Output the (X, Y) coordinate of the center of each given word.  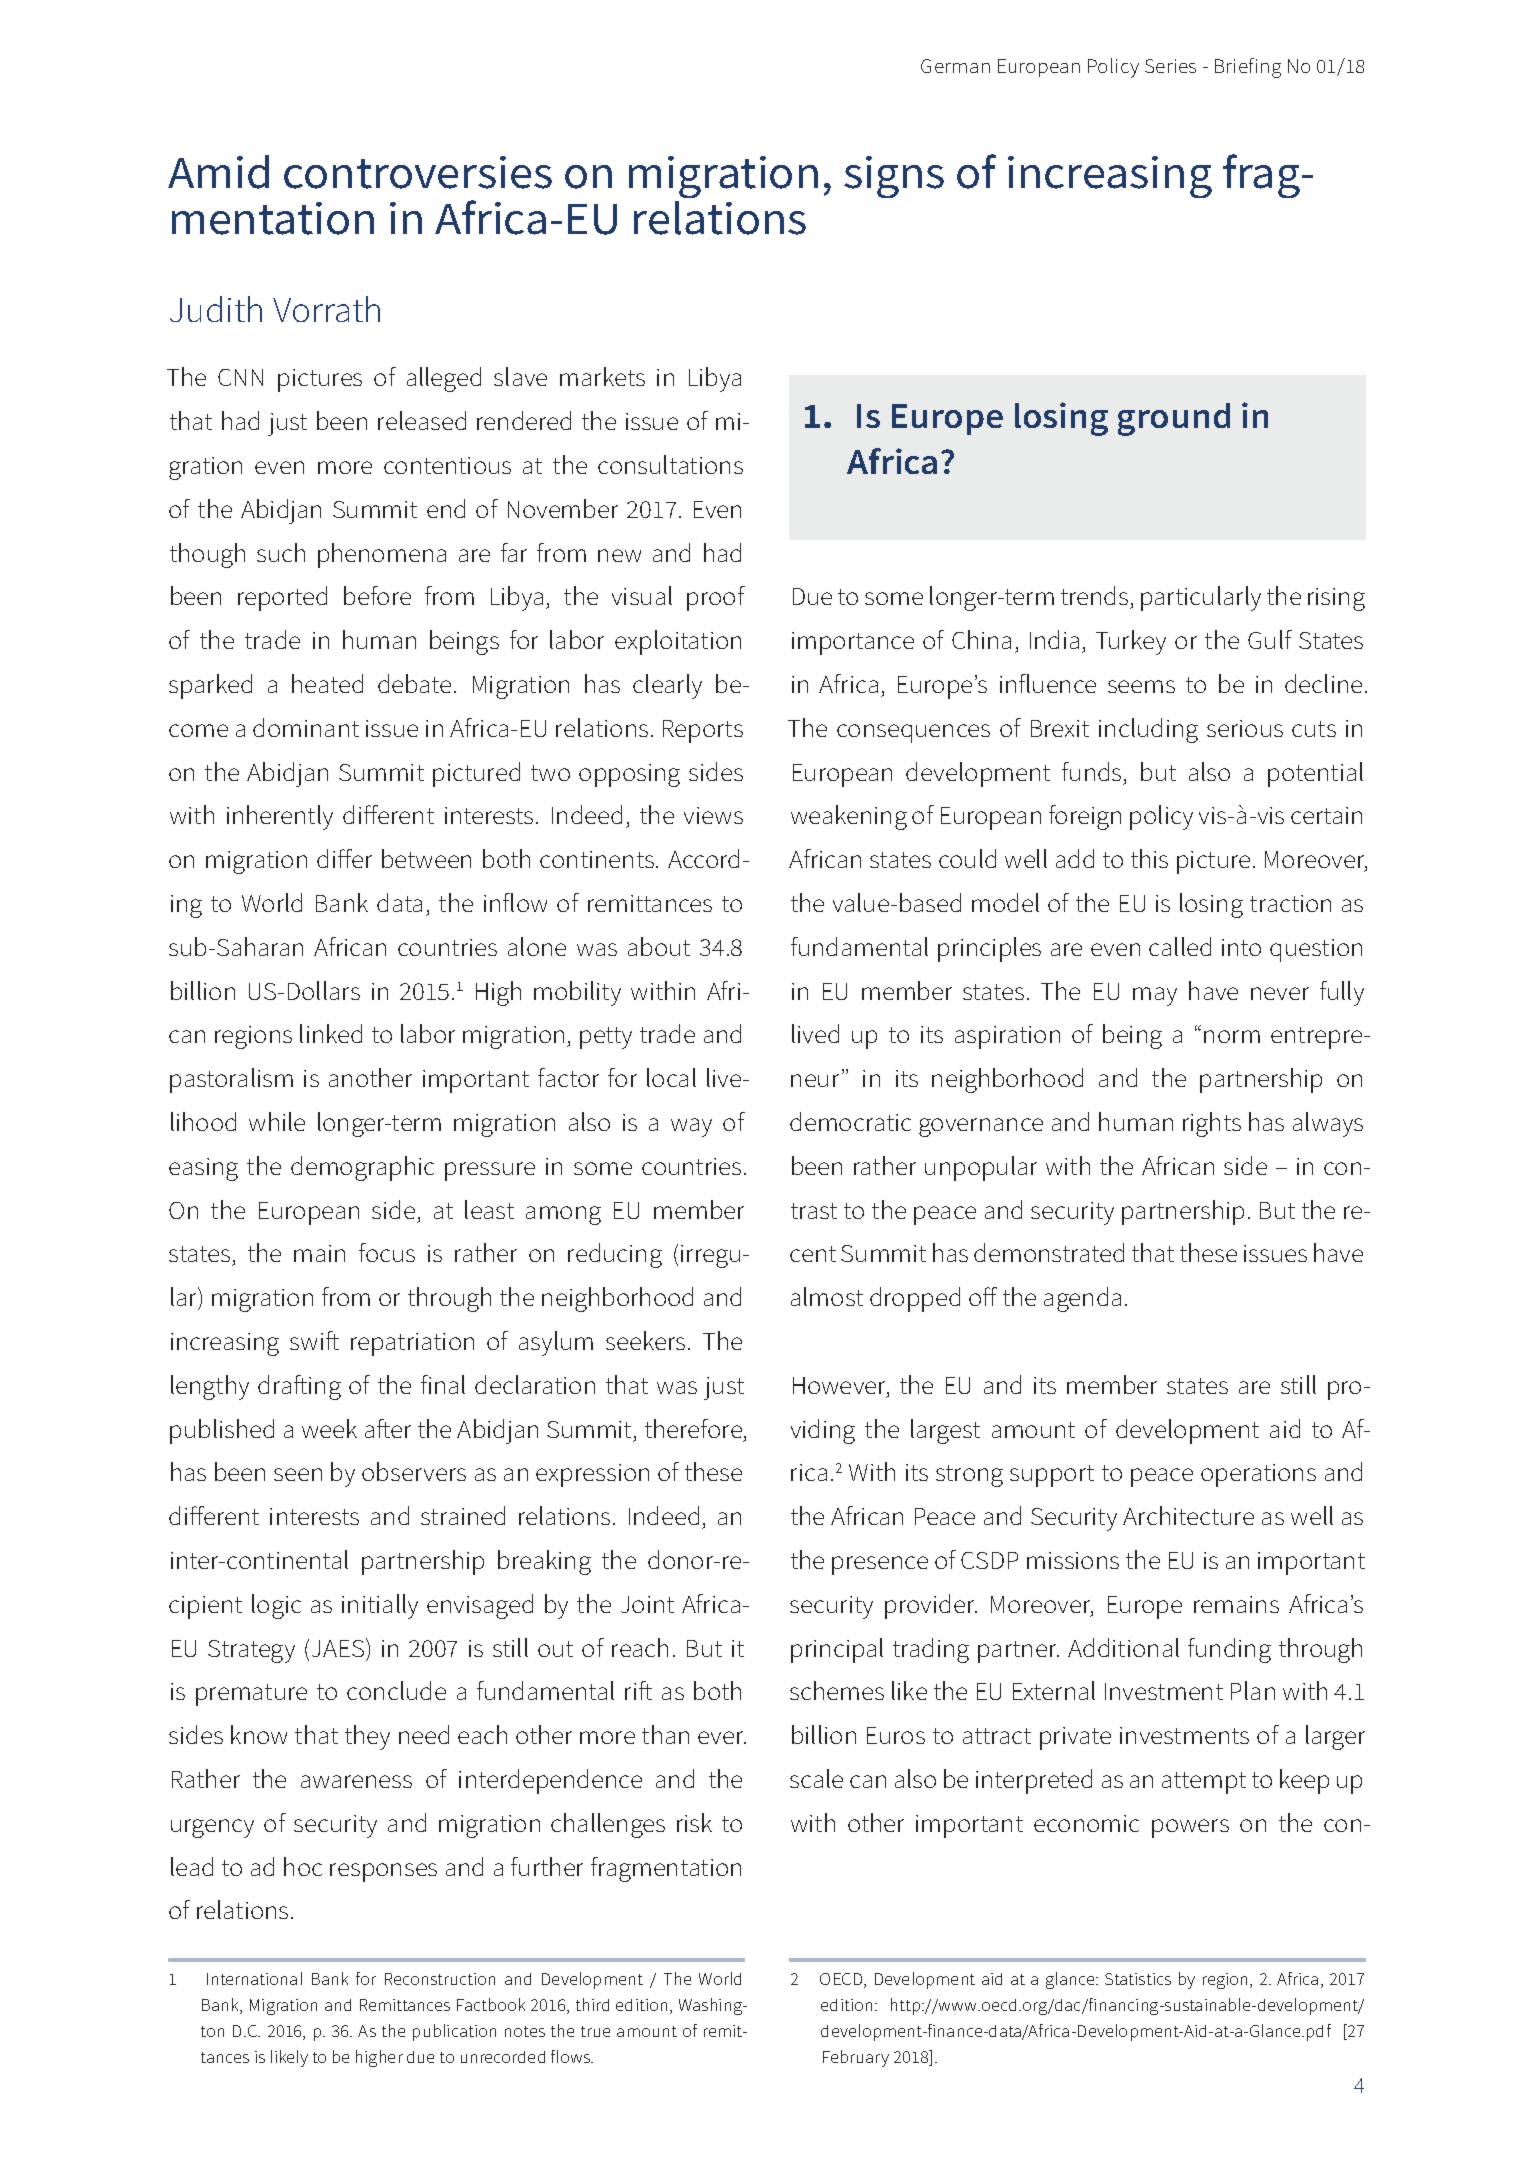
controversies (418, 172)
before (377, 595)
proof (716, 598)
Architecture (1188, 1515)
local (671, 1077)
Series (1170, 66)
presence (880, 1565)
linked (331, 1033)
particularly (1201, 598)
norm (1232, 1036)
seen (298, 1474)
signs (894, 177)
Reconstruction (440, 1979)
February (856, 2058)
